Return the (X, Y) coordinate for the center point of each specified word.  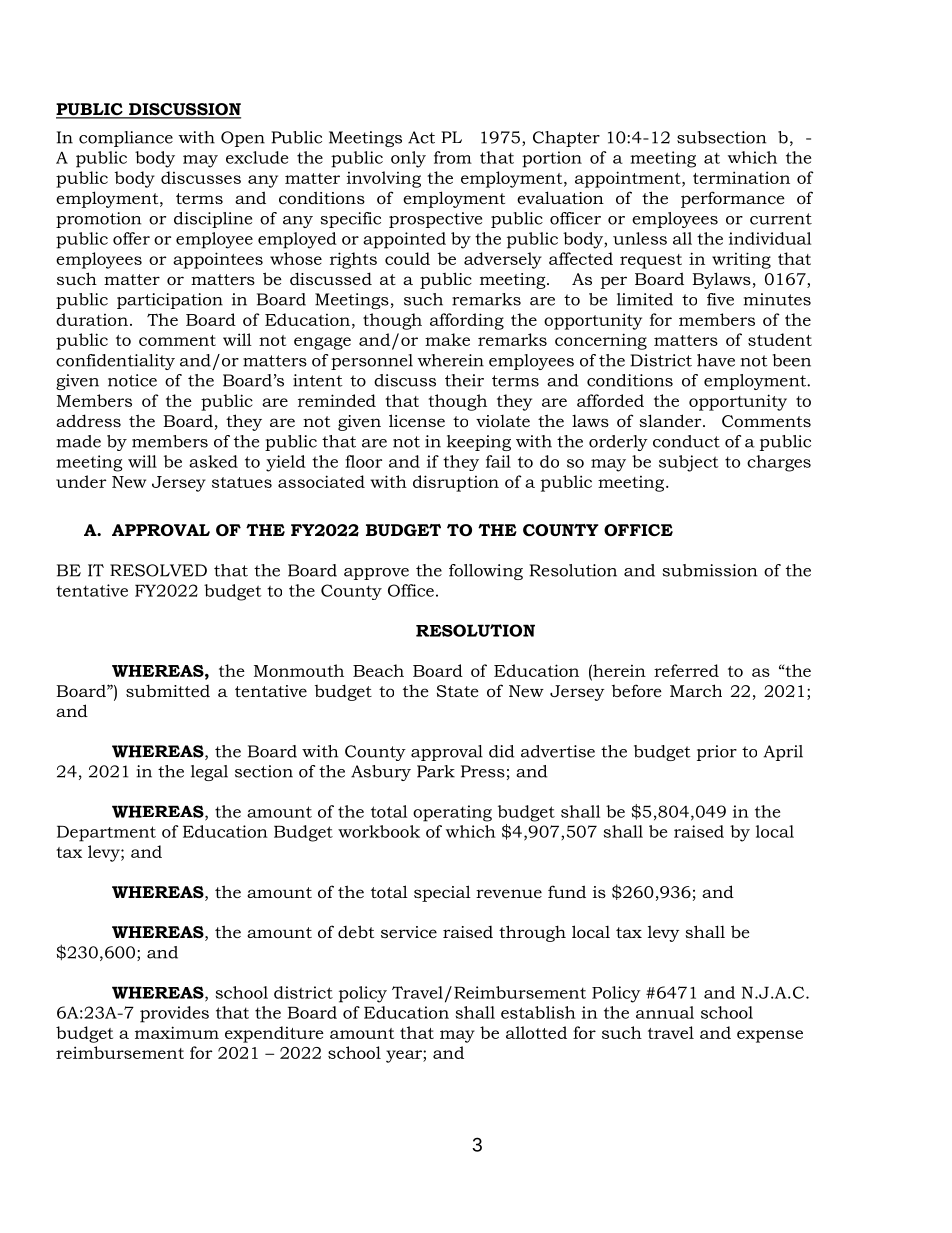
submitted (168, 690)
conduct (686, 441)
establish (538, 1012)
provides (174, 1014)
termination (741, 177)
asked (213, 461)
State (458, 691)
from (453, 157)
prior (717, 753)
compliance (126, 139)
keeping (479, 443)
